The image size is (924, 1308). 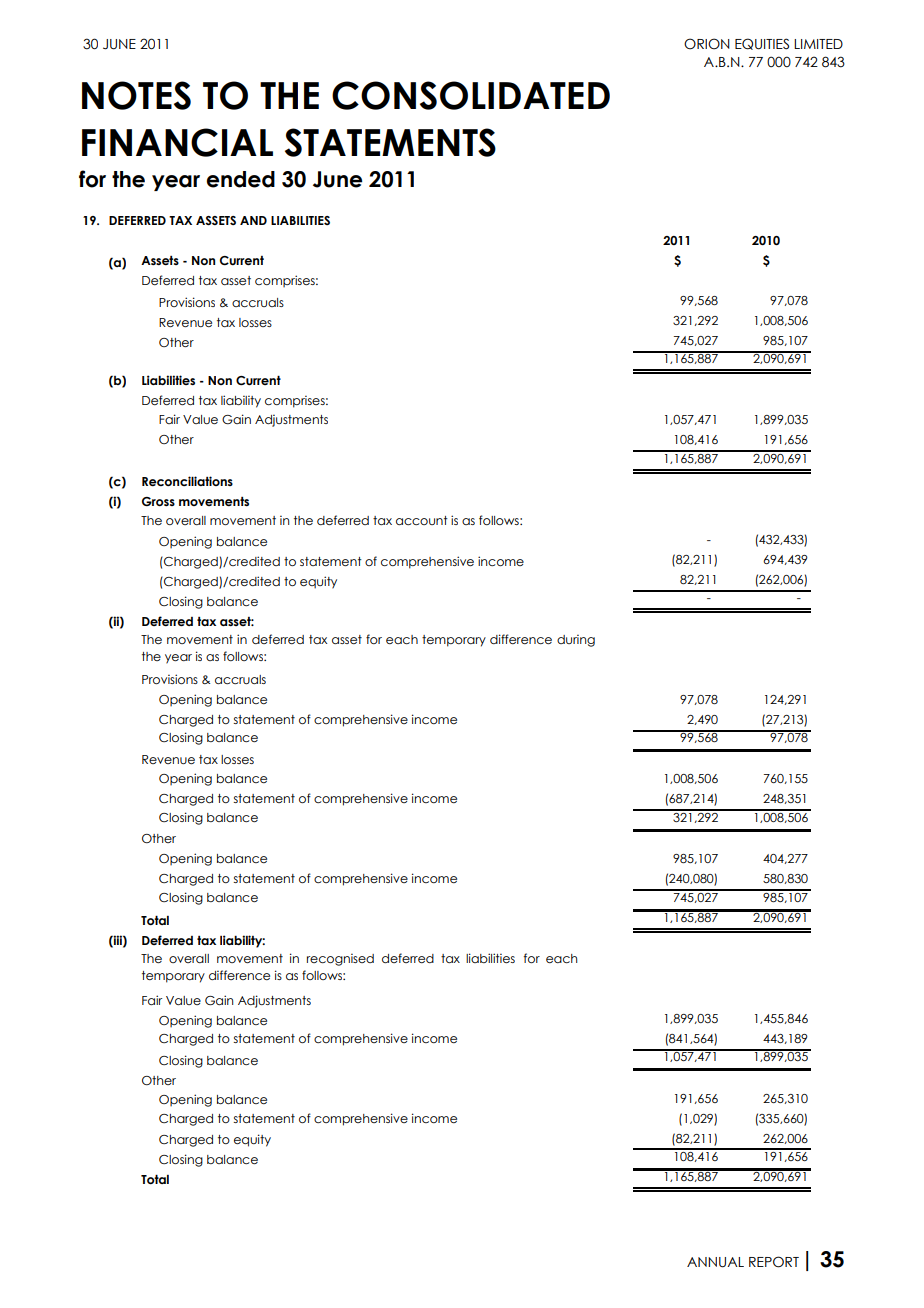 What do you see at coordinates (576, 641) in the page?
I see `during` at bounding box center [576, 641].
